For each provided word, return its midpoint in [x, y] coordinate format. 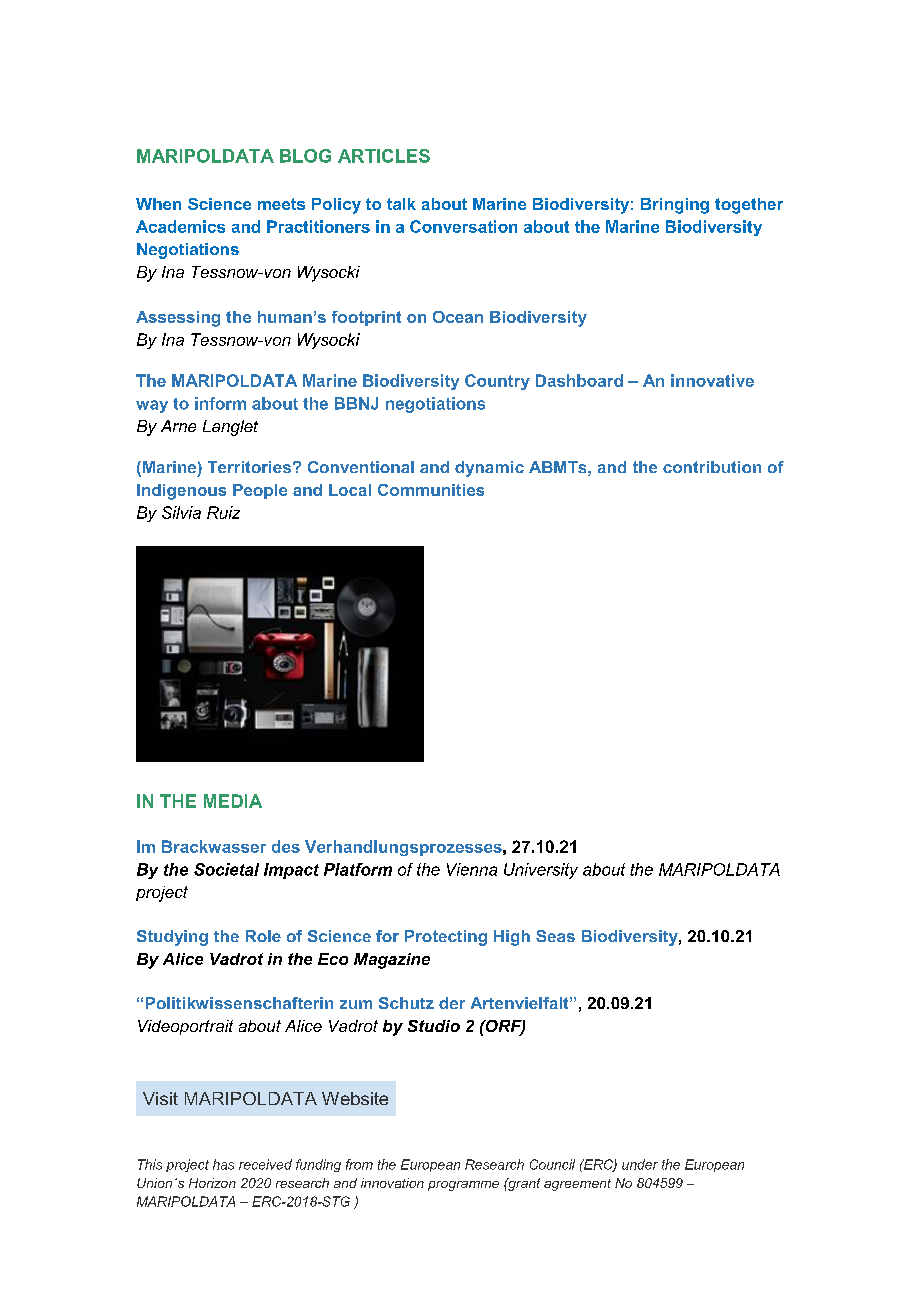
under [640, 1164]
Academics [180, 226]
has [223, 1164]
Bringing [675, 206]
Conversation [463, 226]
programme [463, 1186]
